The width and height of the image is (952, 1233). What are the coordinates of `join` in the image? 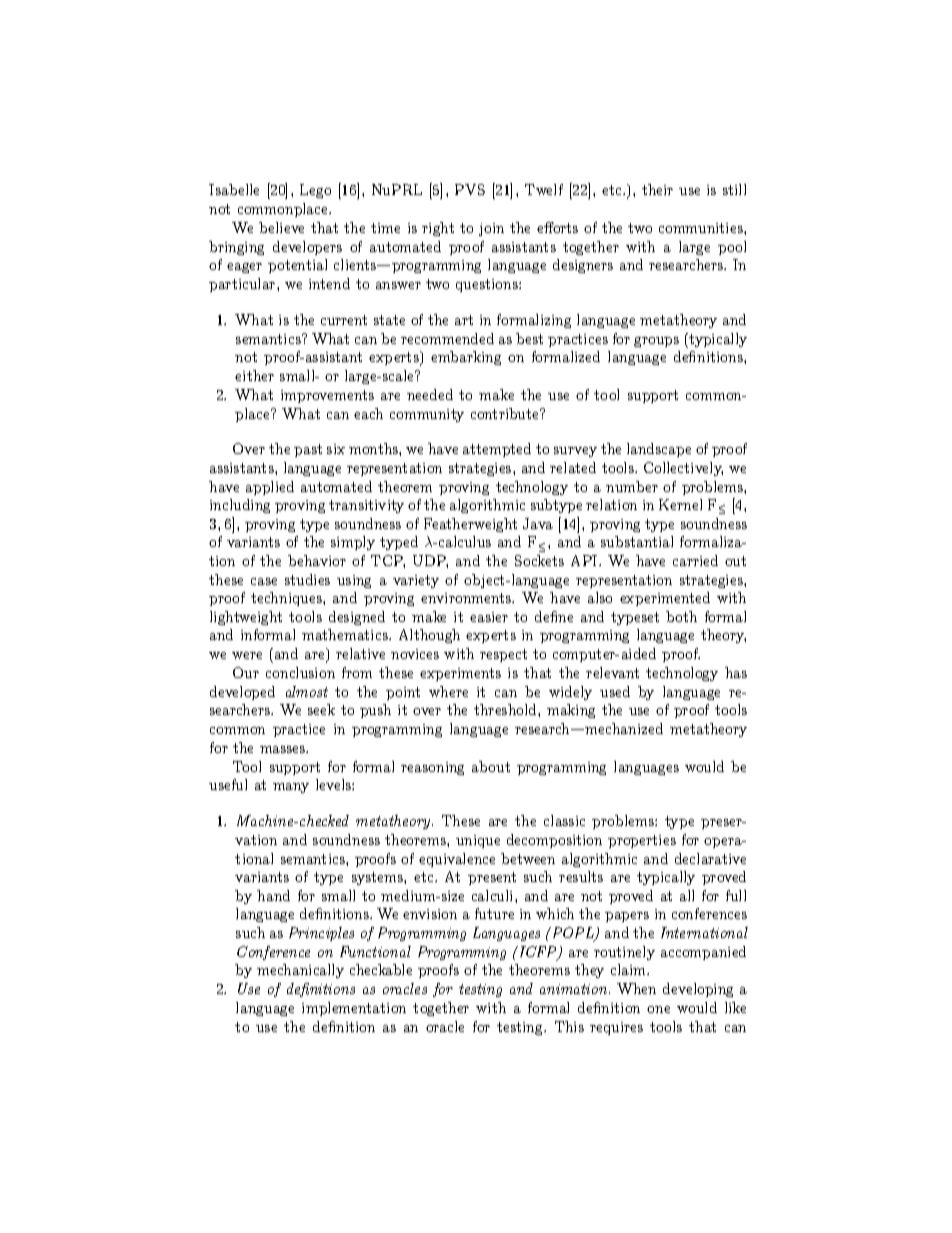 It's located at (491, 229).
